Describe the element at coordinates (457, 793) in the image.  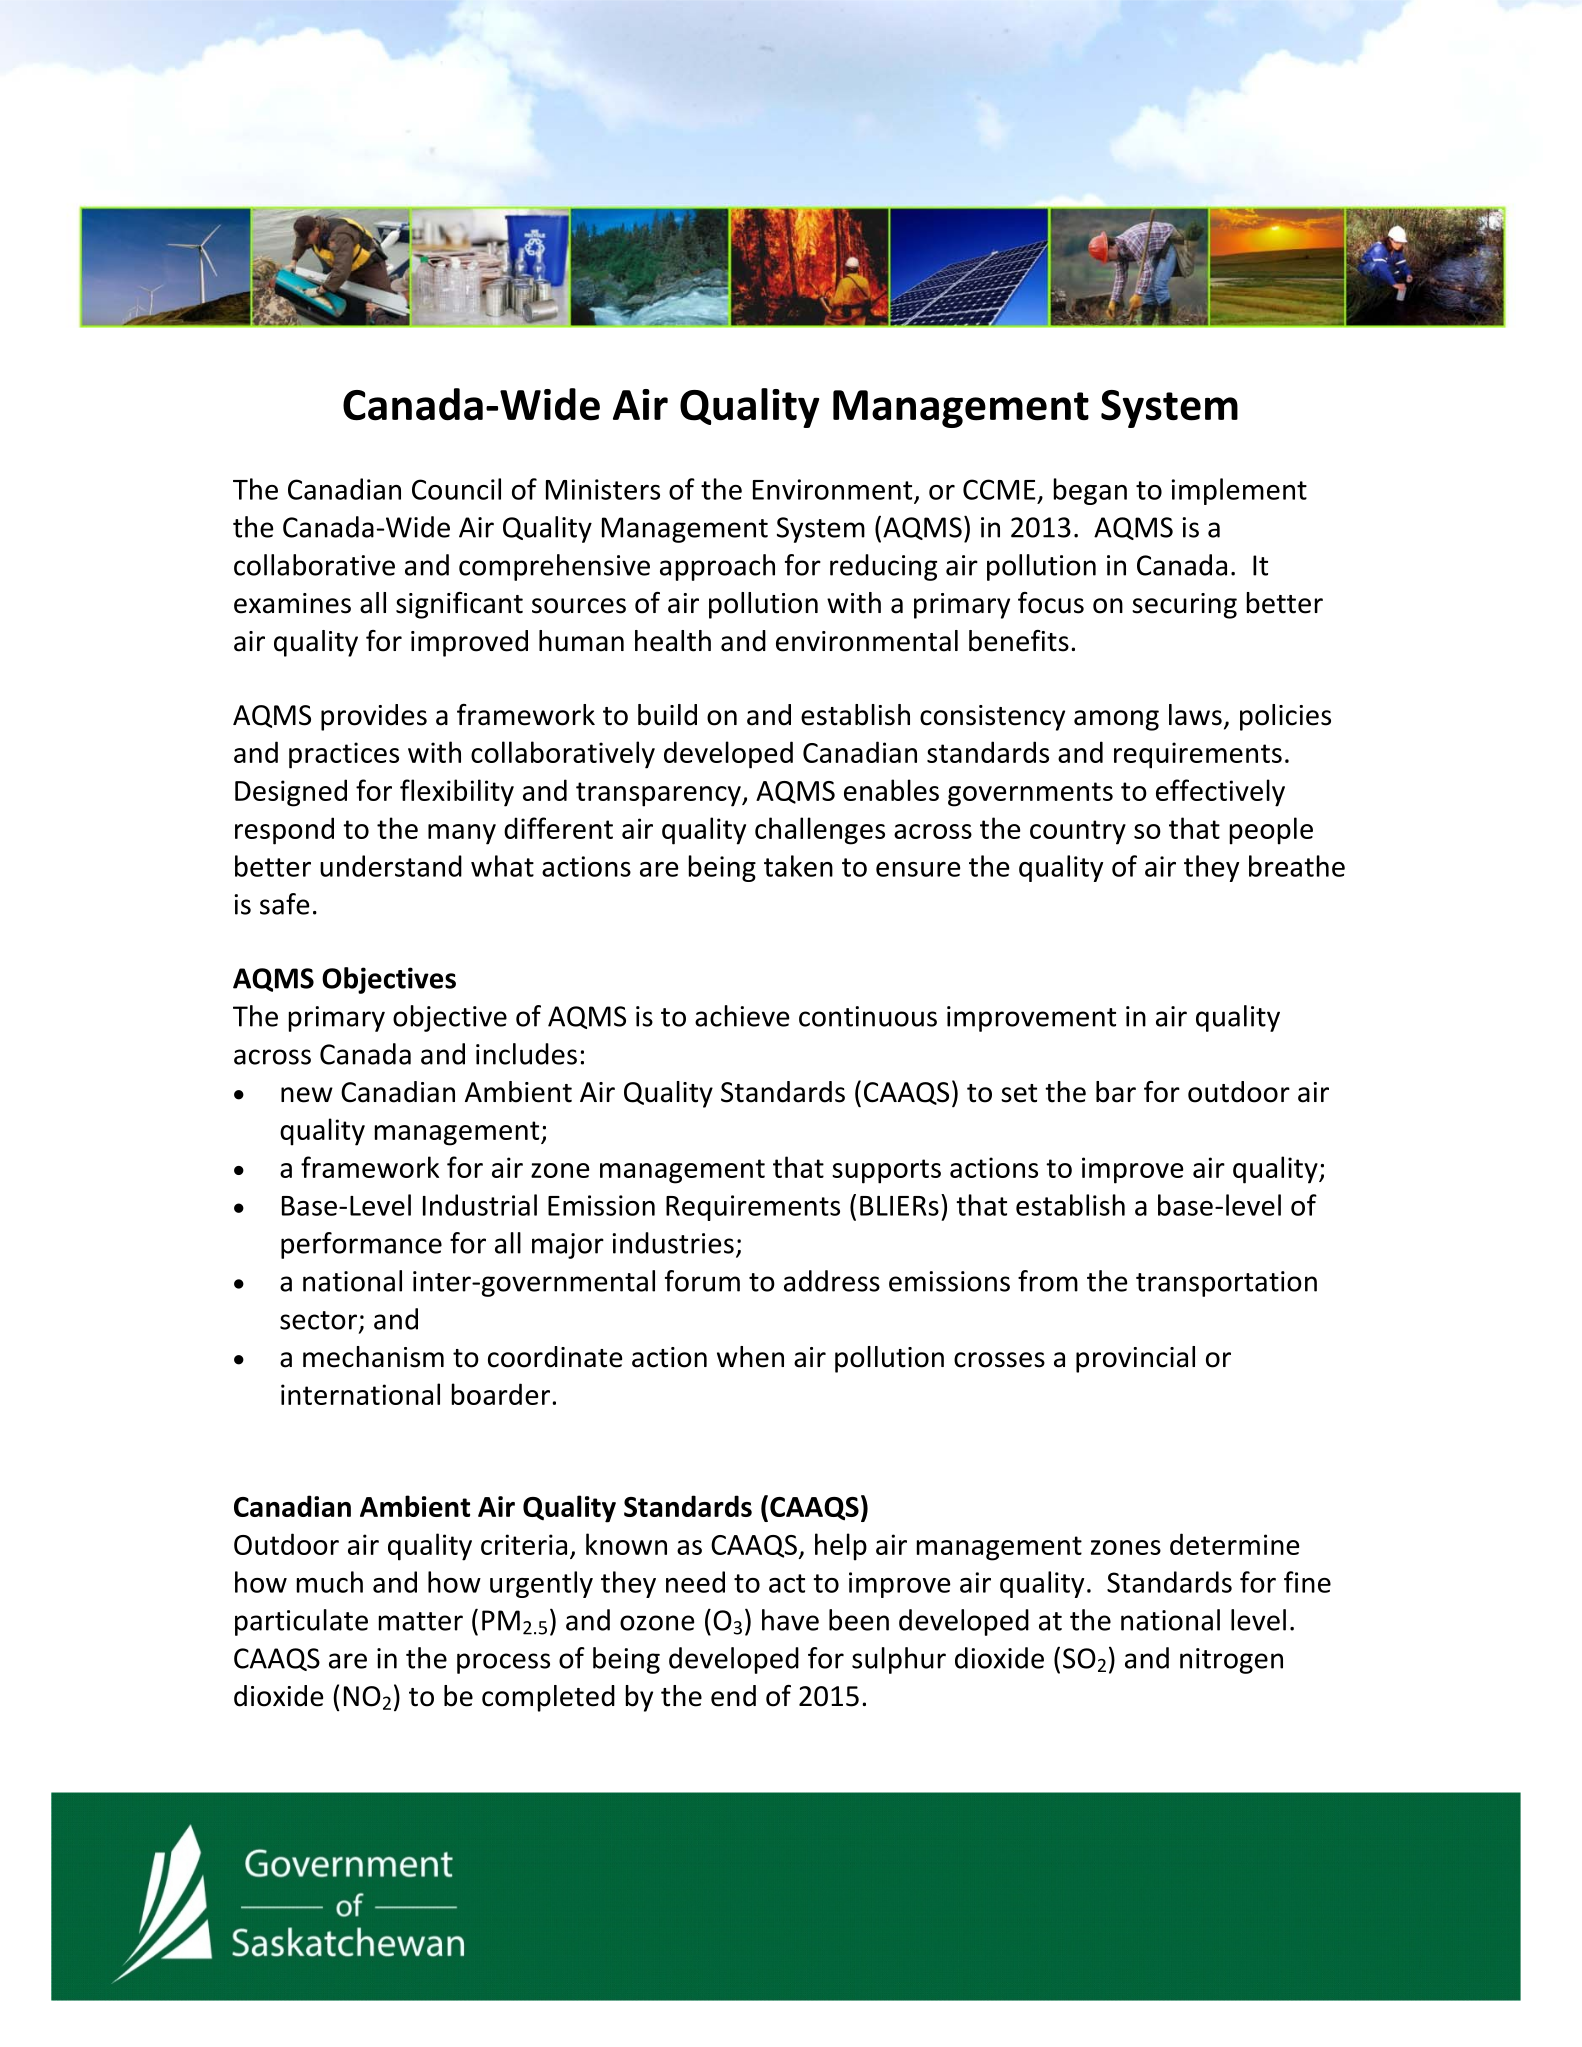
I see `flexibility` at that location.
